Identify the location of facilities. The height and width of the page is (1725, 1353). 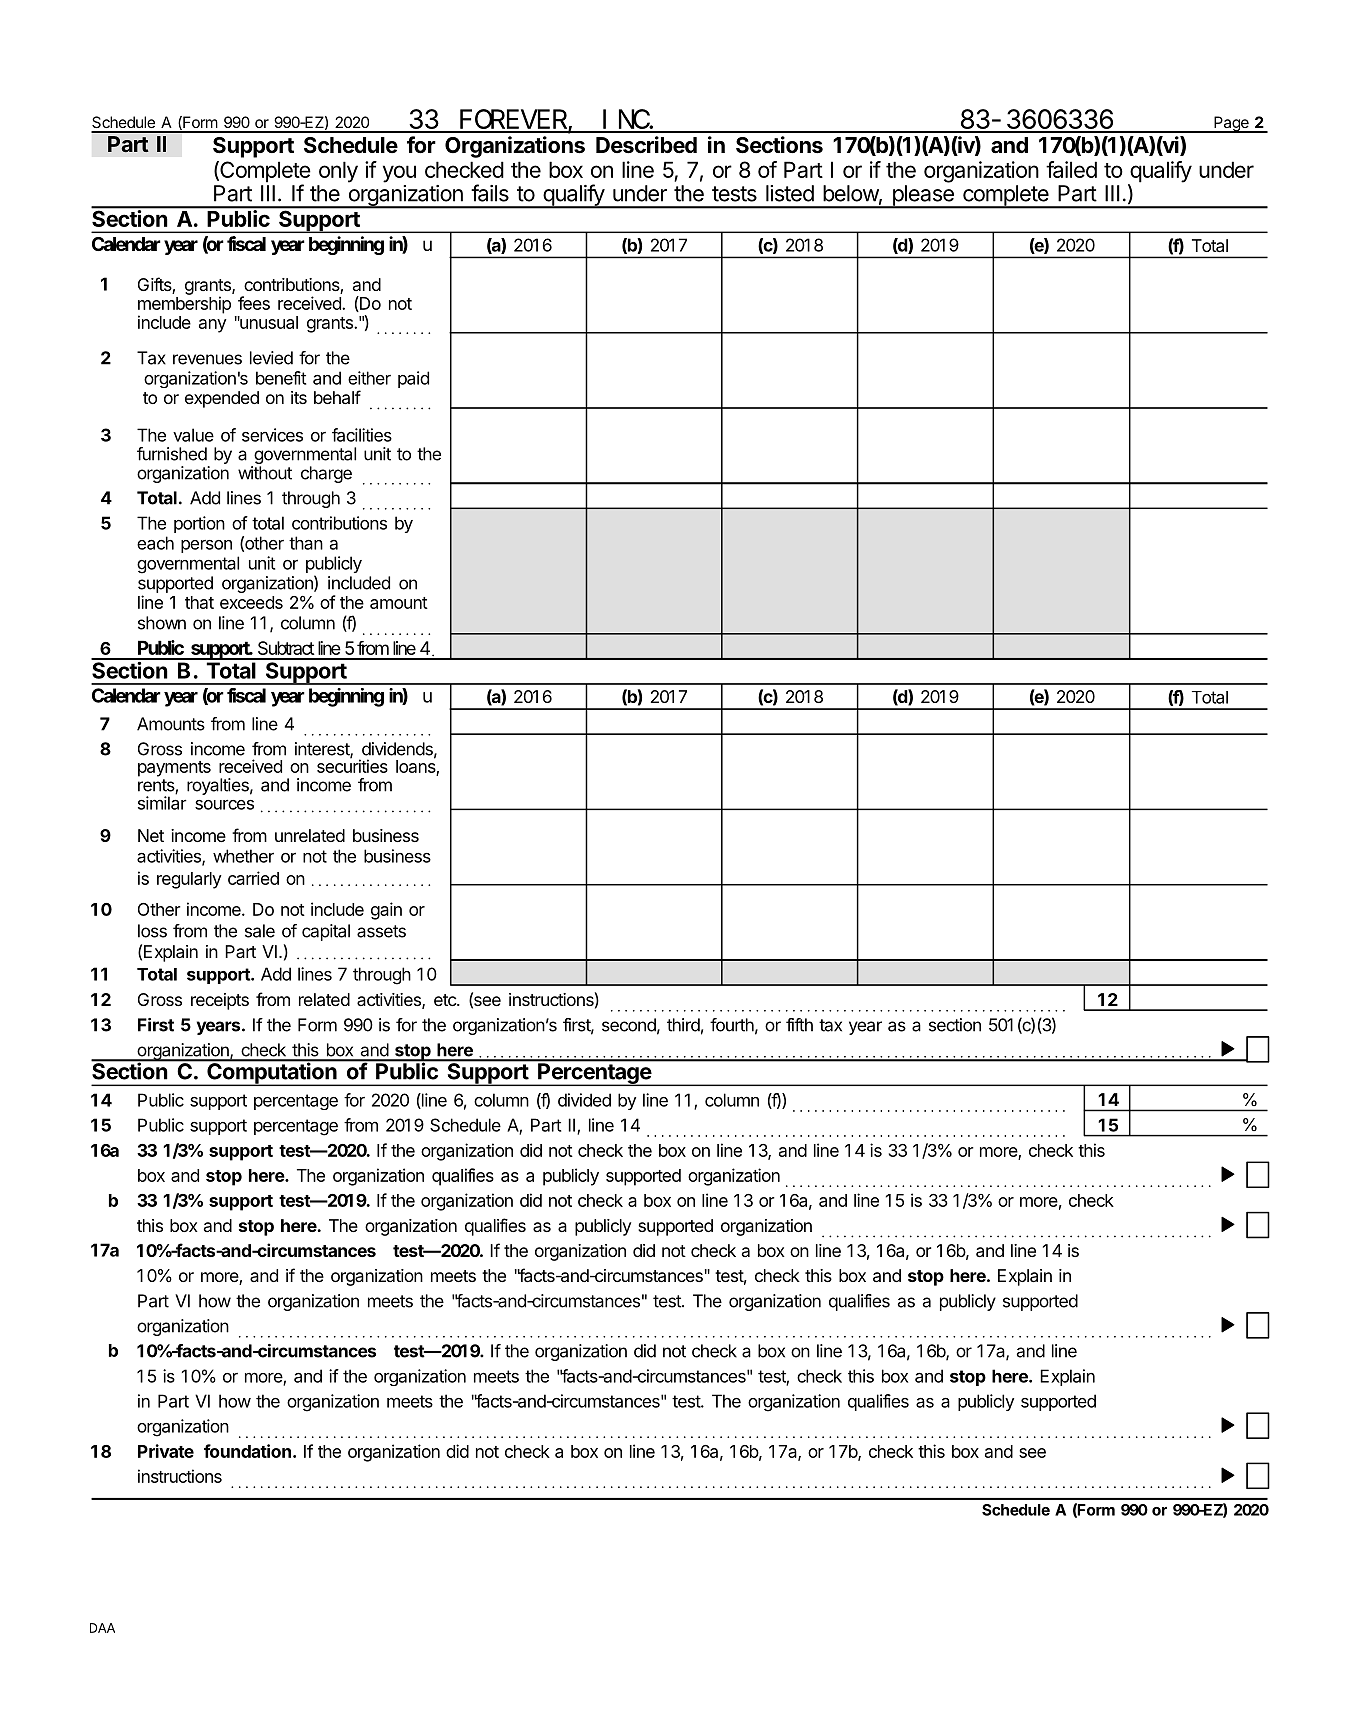
(362, 435).
